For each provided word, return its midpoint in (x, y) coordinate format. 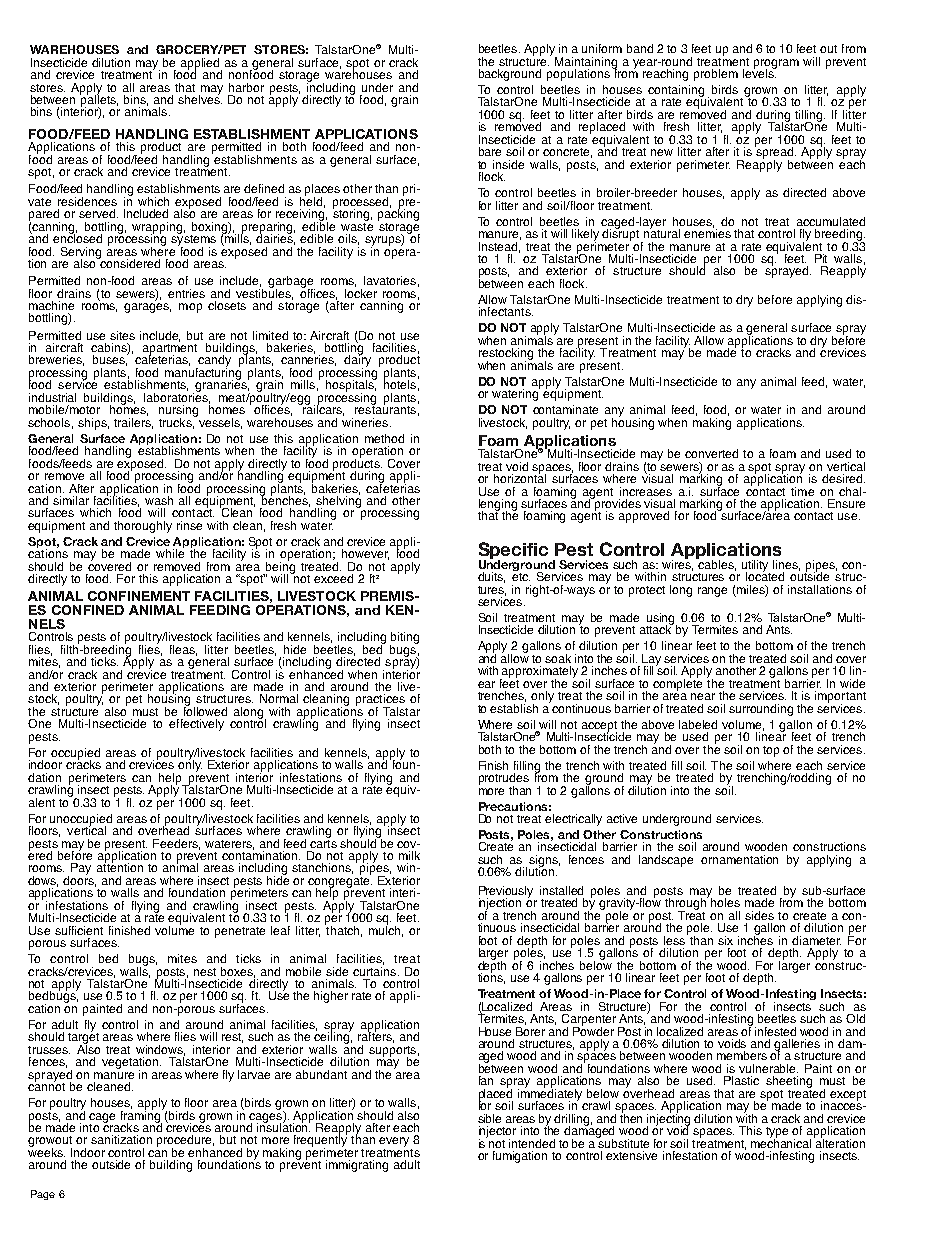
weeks (46, 1151)
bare (490, 151)
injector (497, 1133)
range (712, 592)
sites (122, 335)
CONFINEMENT (139, 596)
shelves (200, 98)
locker (361, 292)
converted (711, 453)
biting (404, 639)
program (776, 65)
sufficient (79, 930)
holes (725, 902)
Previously (506, 893)
